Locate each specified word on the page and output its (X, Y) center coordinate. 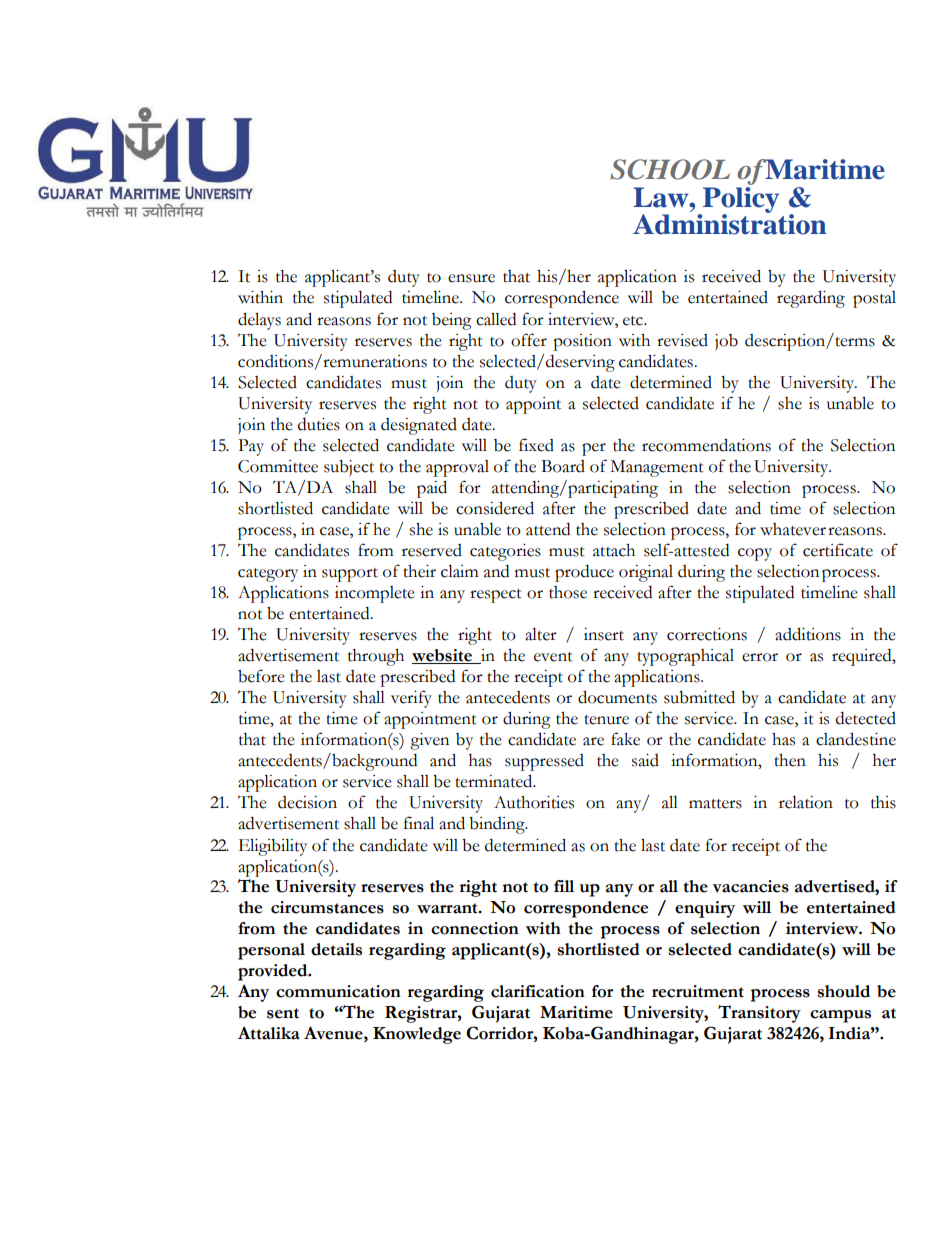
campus (840, 1016)
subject (349, 468)
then (790, 760)
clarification (538, 991)
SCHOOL (670, 169)
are (593, 741)
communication (338, 991)
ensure (471, 278)
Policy (741, 199)
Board (563, 466)
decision (307, 802)
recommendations (706, 445)
